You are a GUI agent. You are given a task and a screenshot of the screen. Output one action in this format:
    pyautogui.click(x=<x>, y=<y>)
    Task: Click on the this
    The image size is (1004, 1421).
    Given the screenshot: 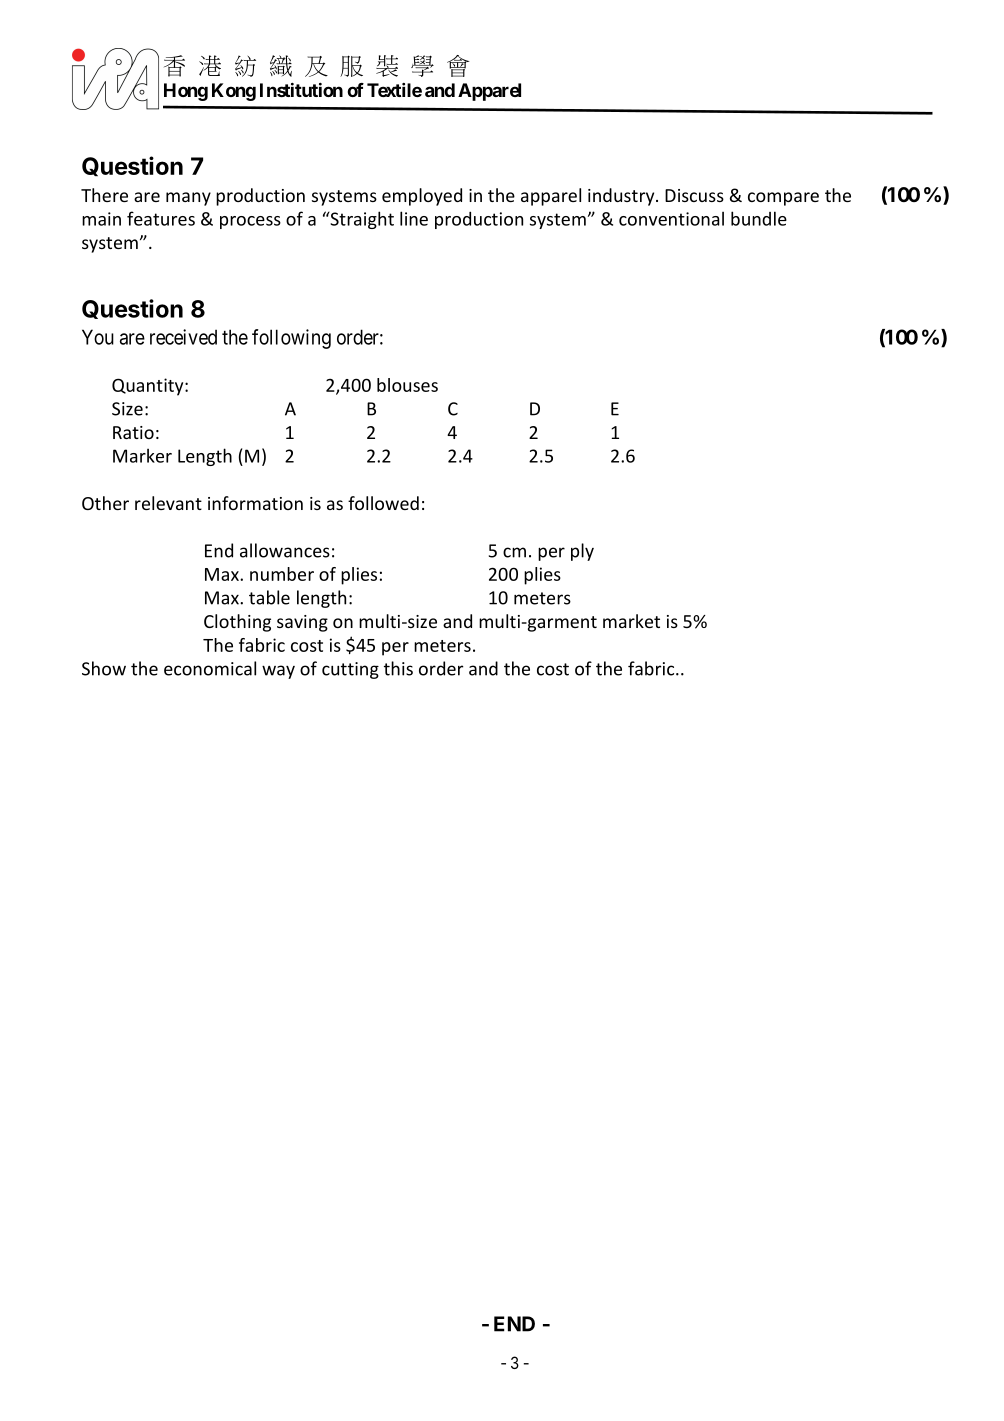 What is the action you would take?
    pyautogui.click(x=398, y=668)
